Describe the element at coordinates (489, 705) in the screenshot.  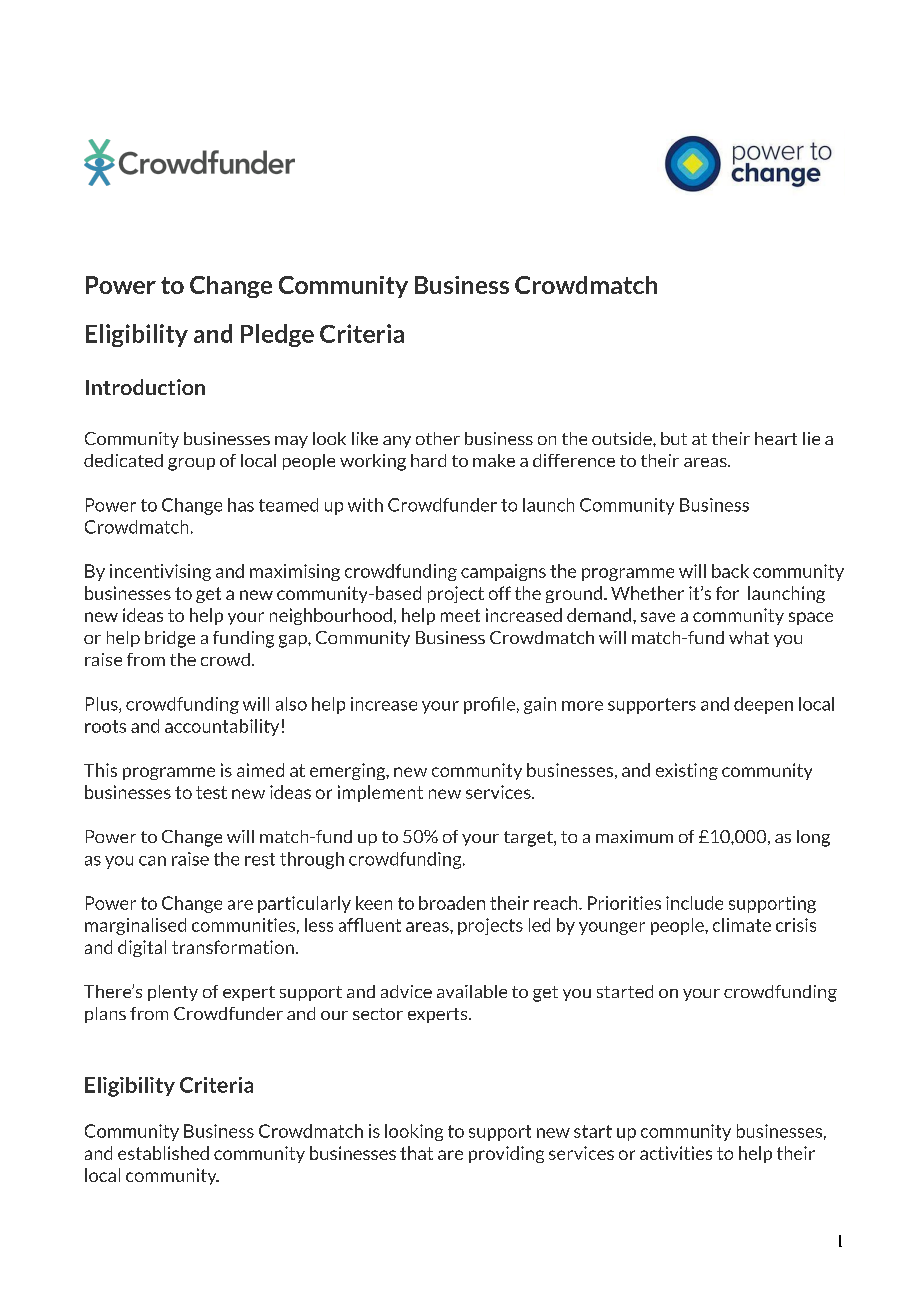
I see `profile` at that location.
